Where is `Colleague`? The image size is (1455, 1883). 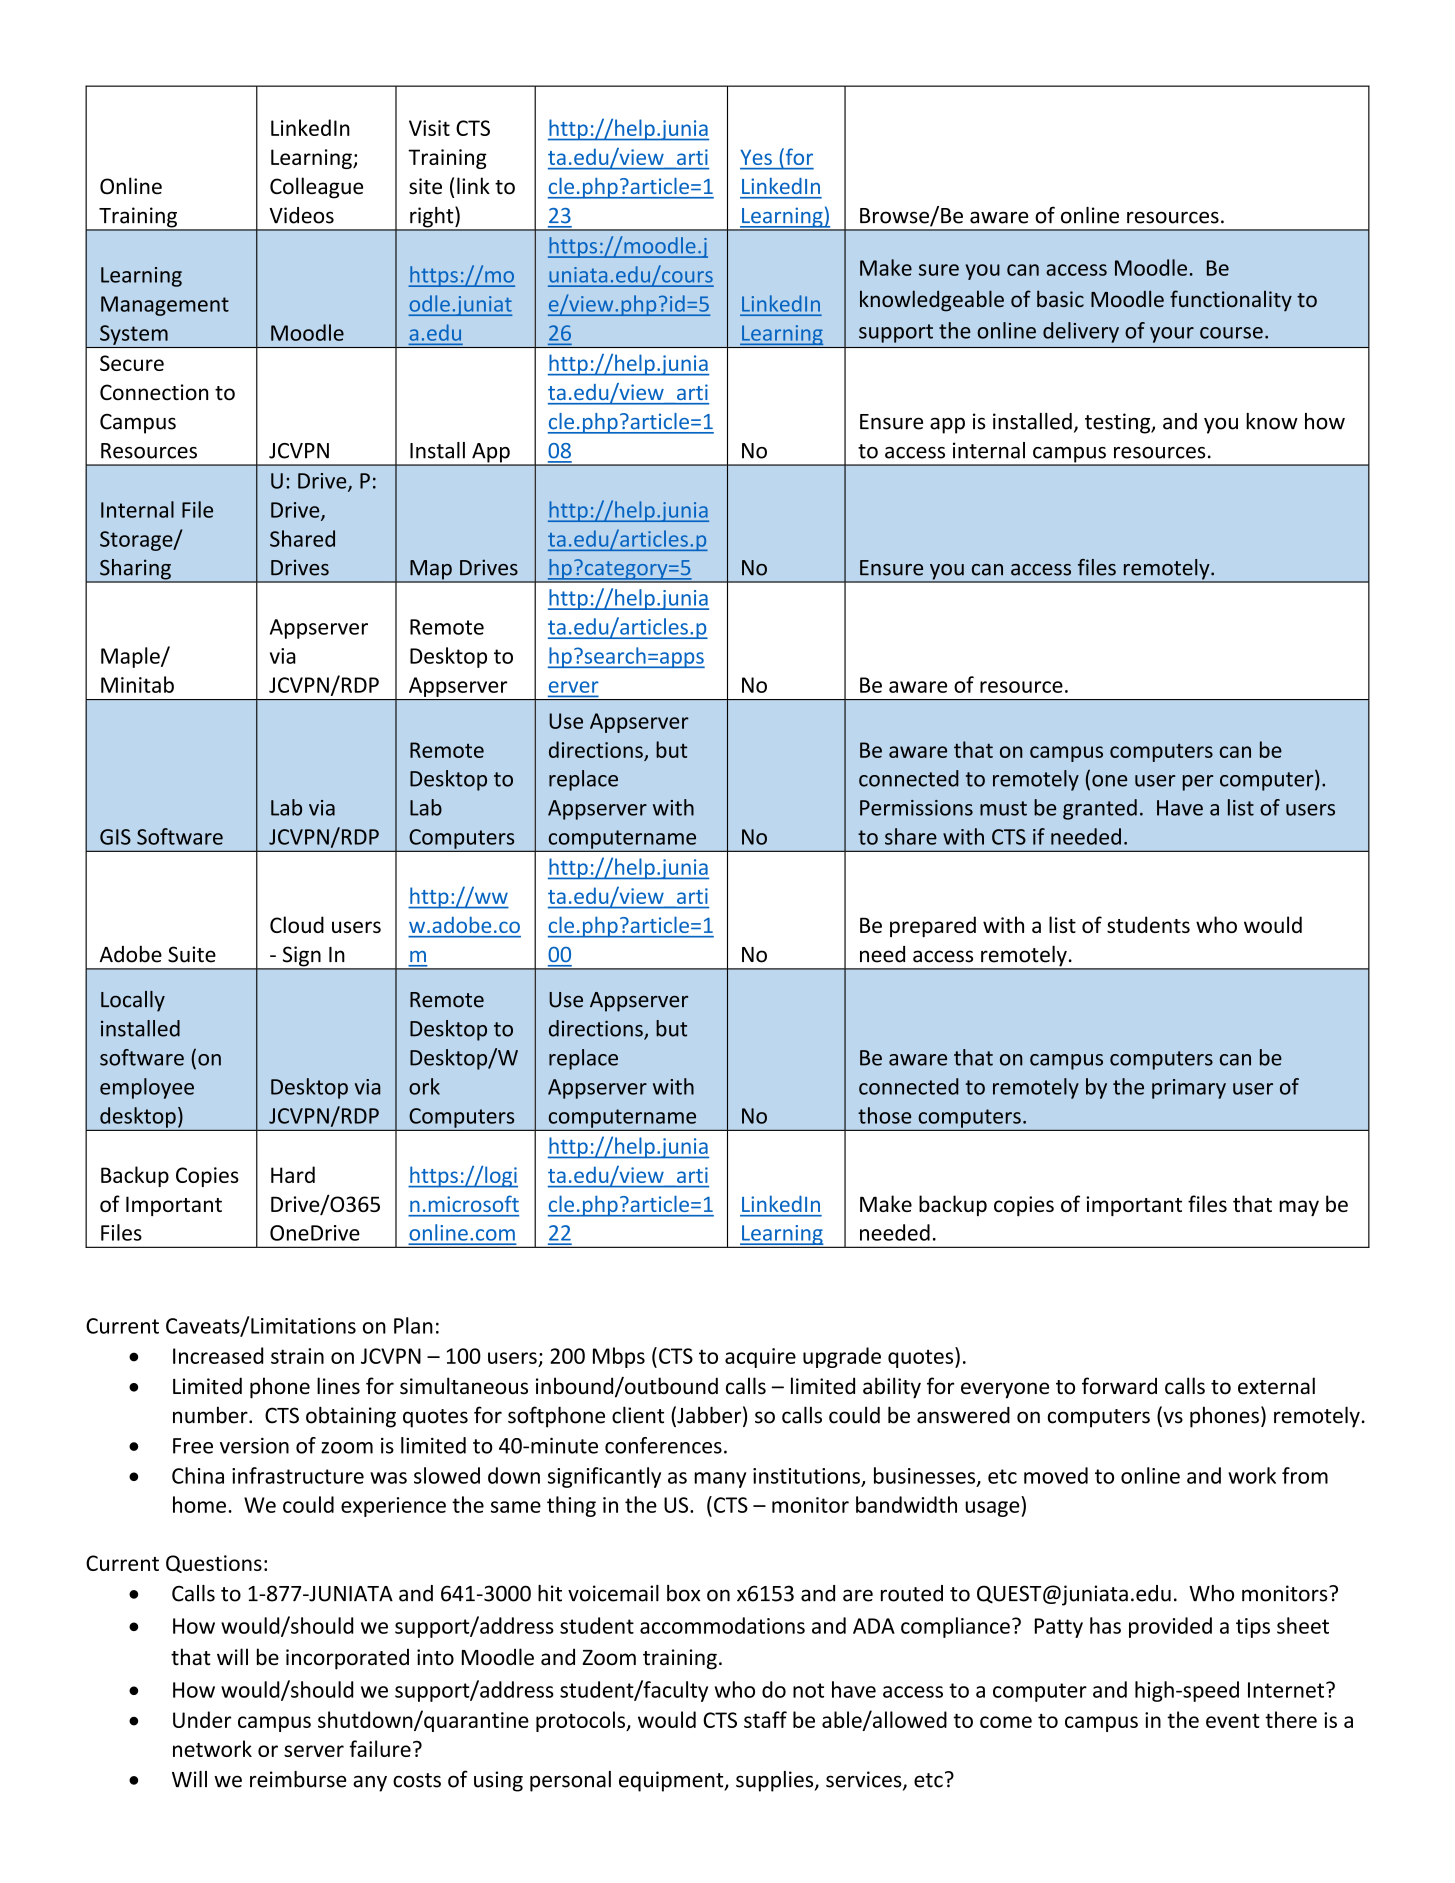 Colleague is located at coordinates (316, 188).
